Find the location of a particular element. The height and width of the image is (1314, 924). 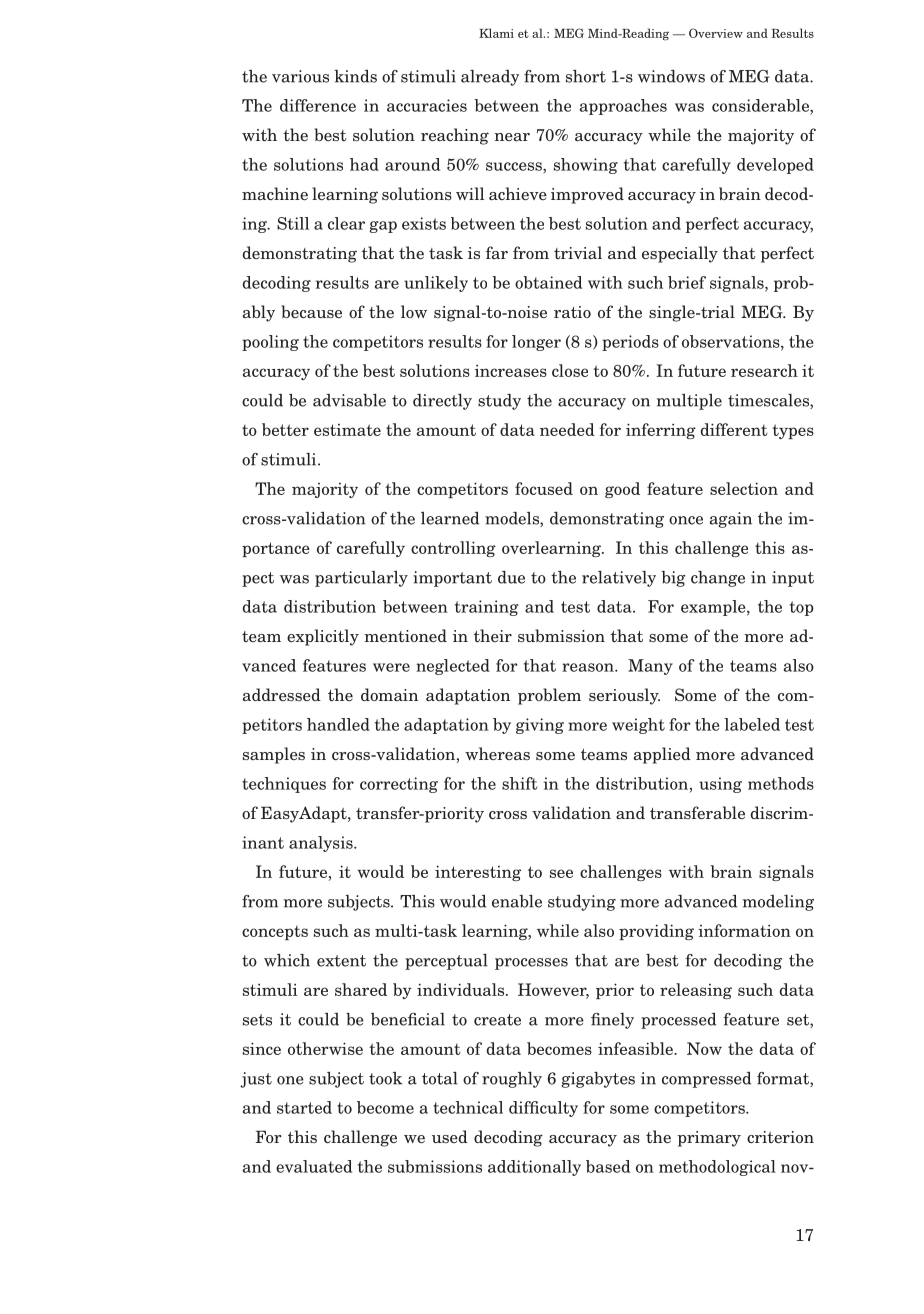

longer is located at coordinates (536, 343).
